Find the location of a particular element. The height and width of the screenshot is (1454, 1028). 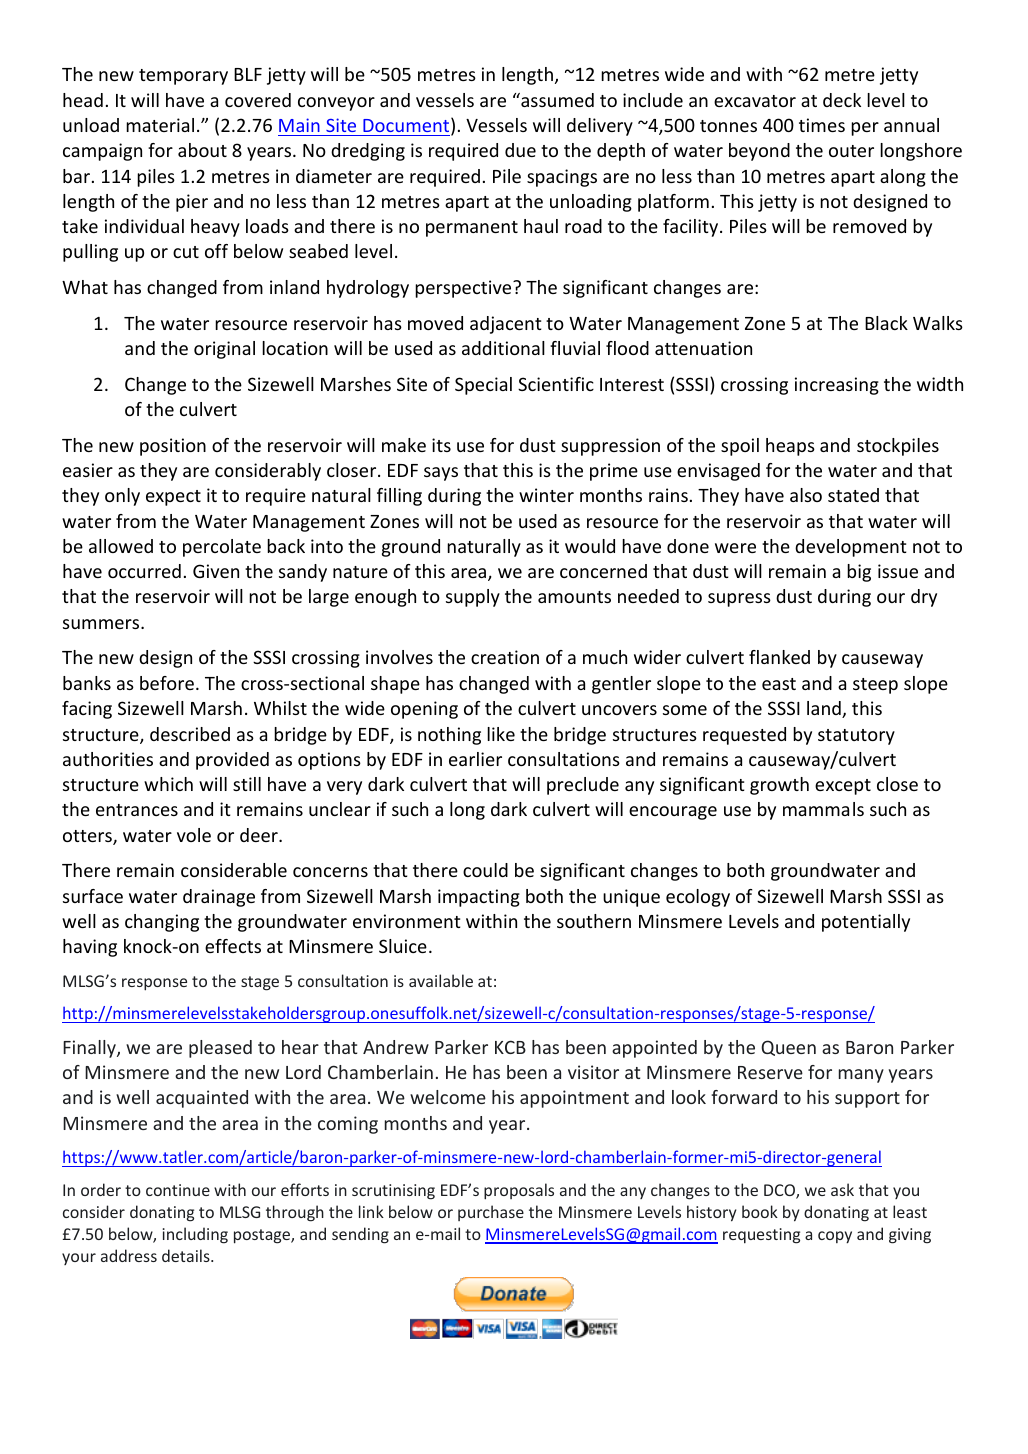

impacting is located at coordinates (479, 898).
